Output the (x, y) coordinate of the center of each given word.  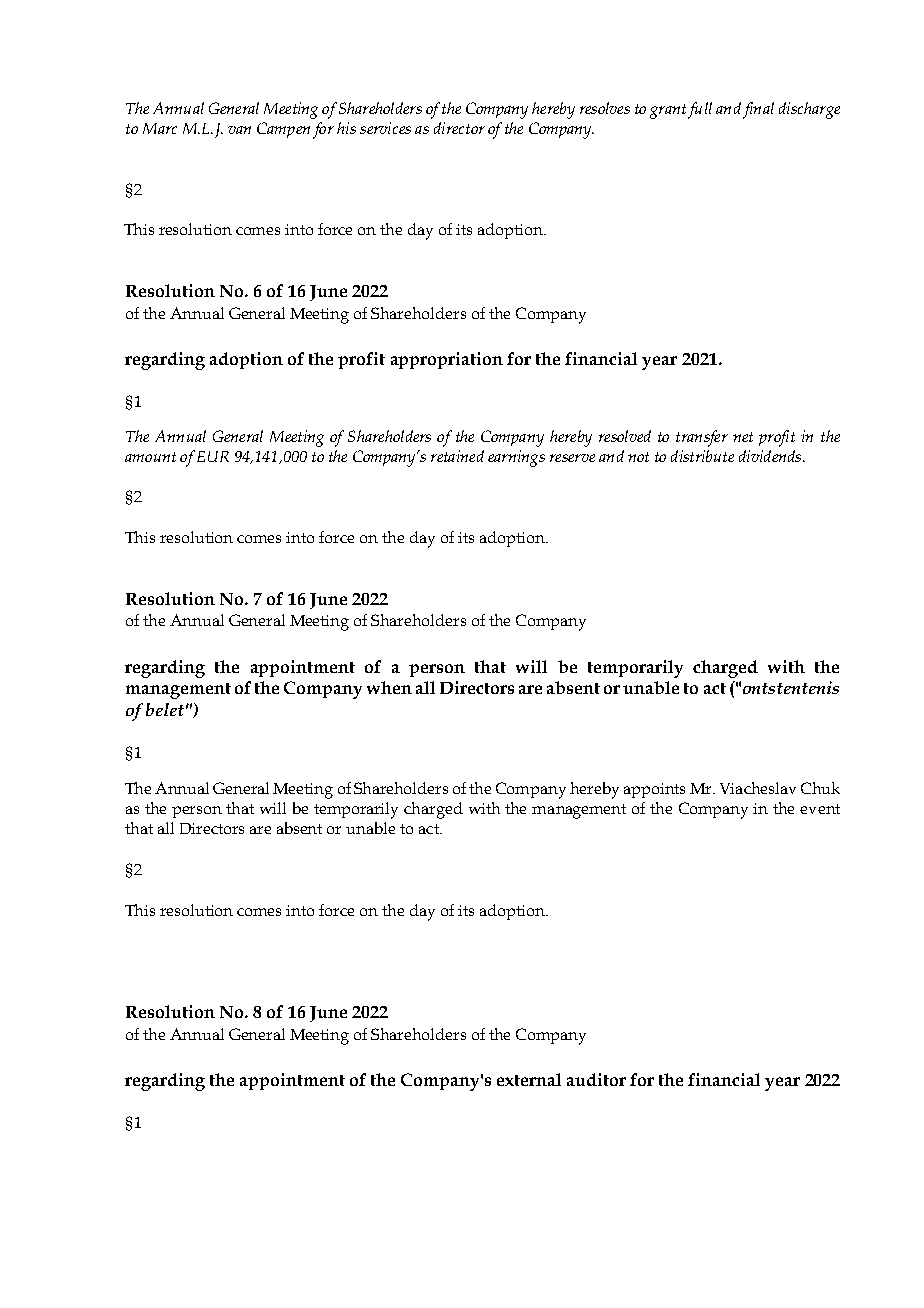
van (239, 130)
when (389, 687)
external (529, 1079)
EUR (213, 456)
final (758, 110)
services (385, 128)
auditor (596, 1079)
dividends (770, 456)
